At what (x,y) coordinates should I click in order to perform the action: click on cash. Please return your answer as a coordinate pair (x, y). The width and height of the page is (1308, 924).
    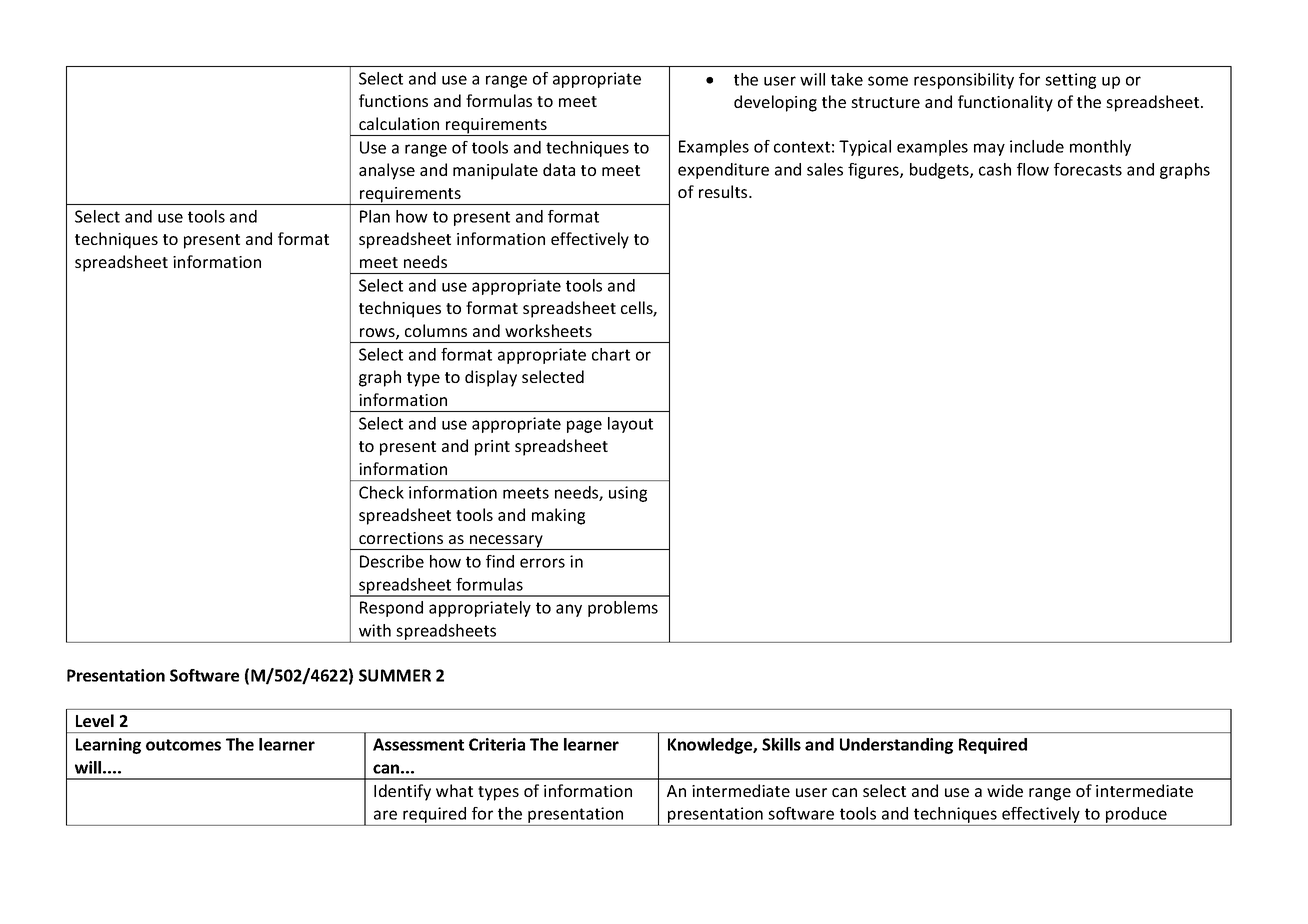
    Looking at the image, I should click on (995, 169).
